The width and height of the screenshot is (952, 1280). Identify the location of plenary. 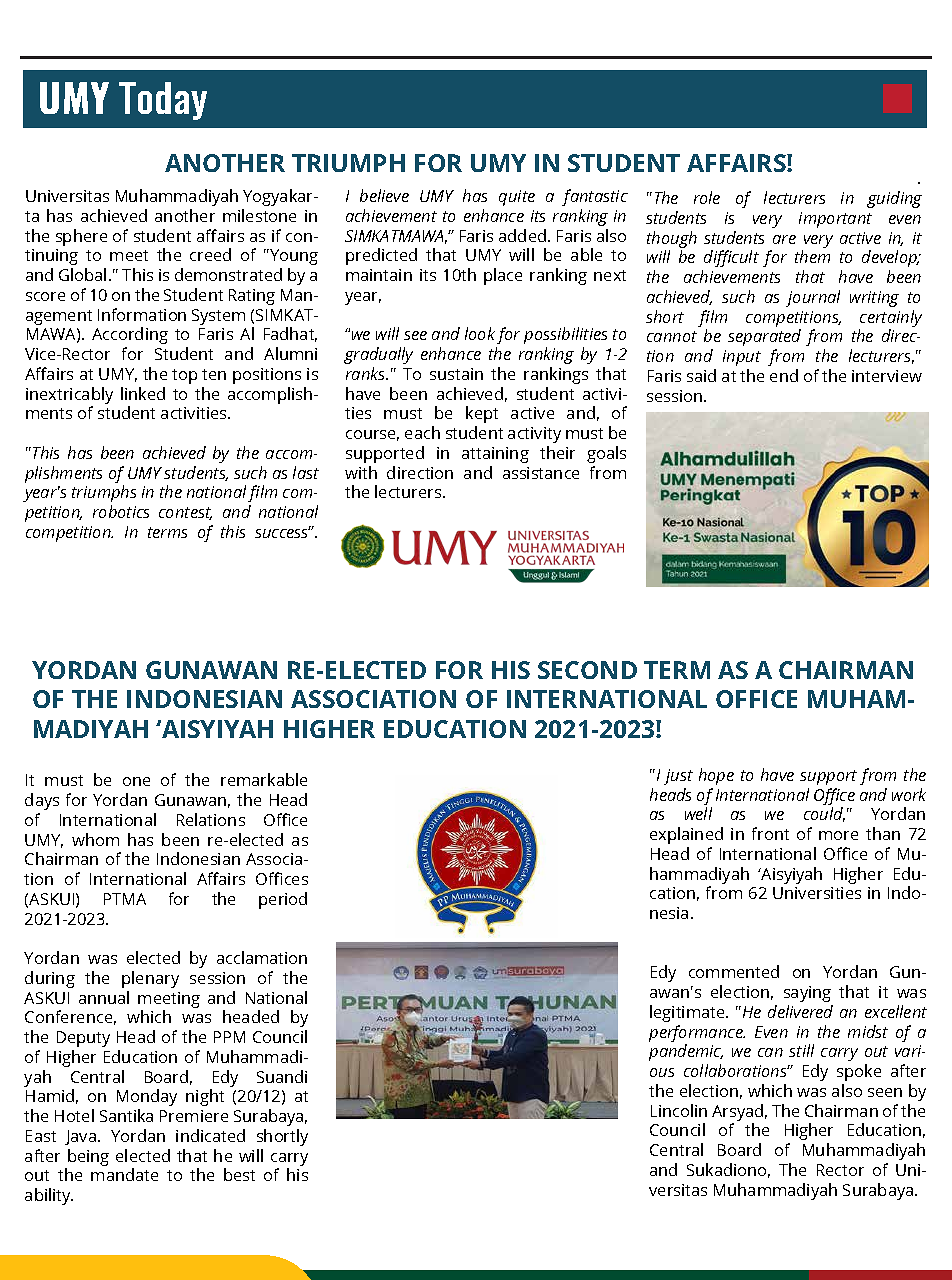
(150, 979).
